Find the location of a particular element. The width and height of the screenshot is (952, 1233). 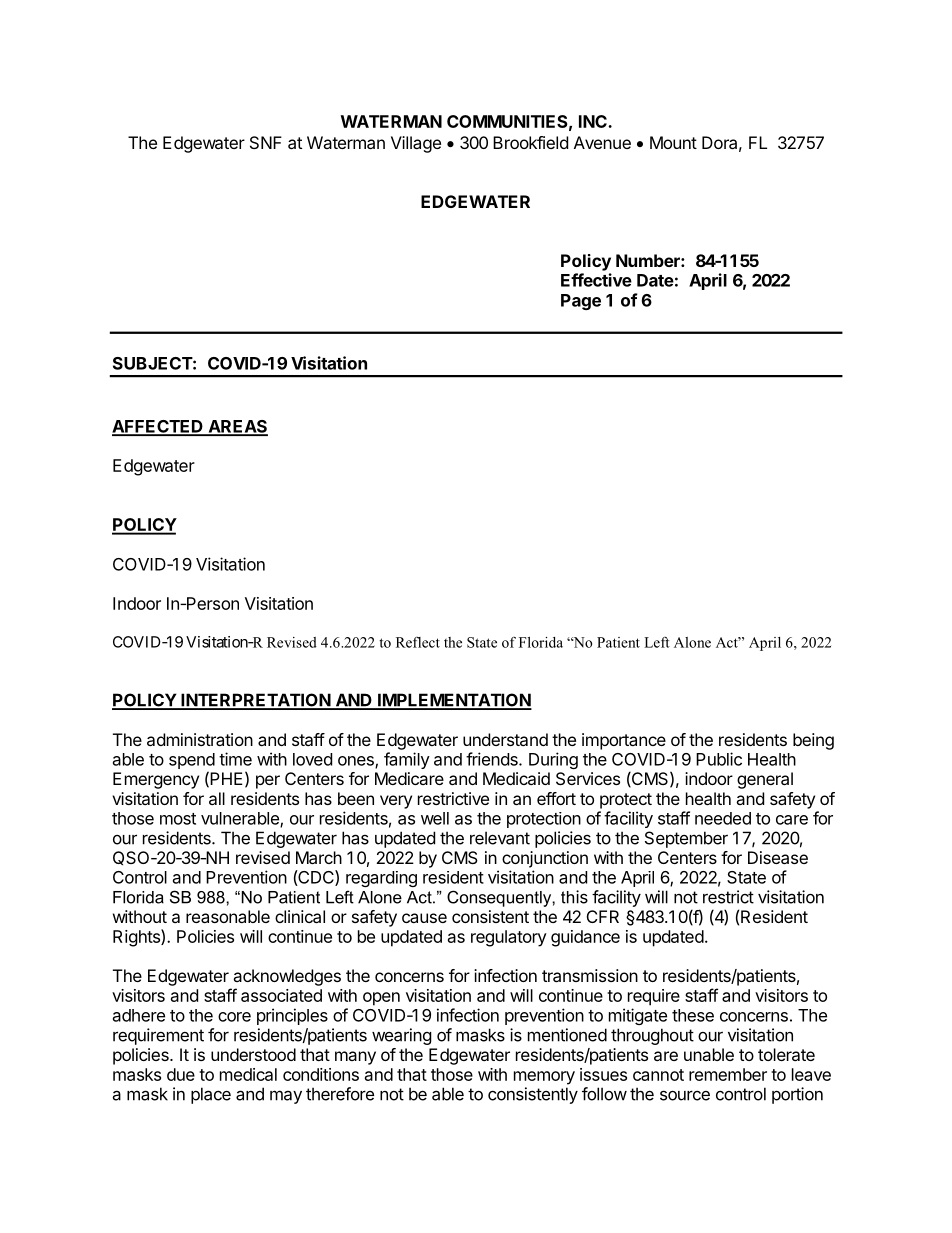

Public is located at coordinates (719, 759).
